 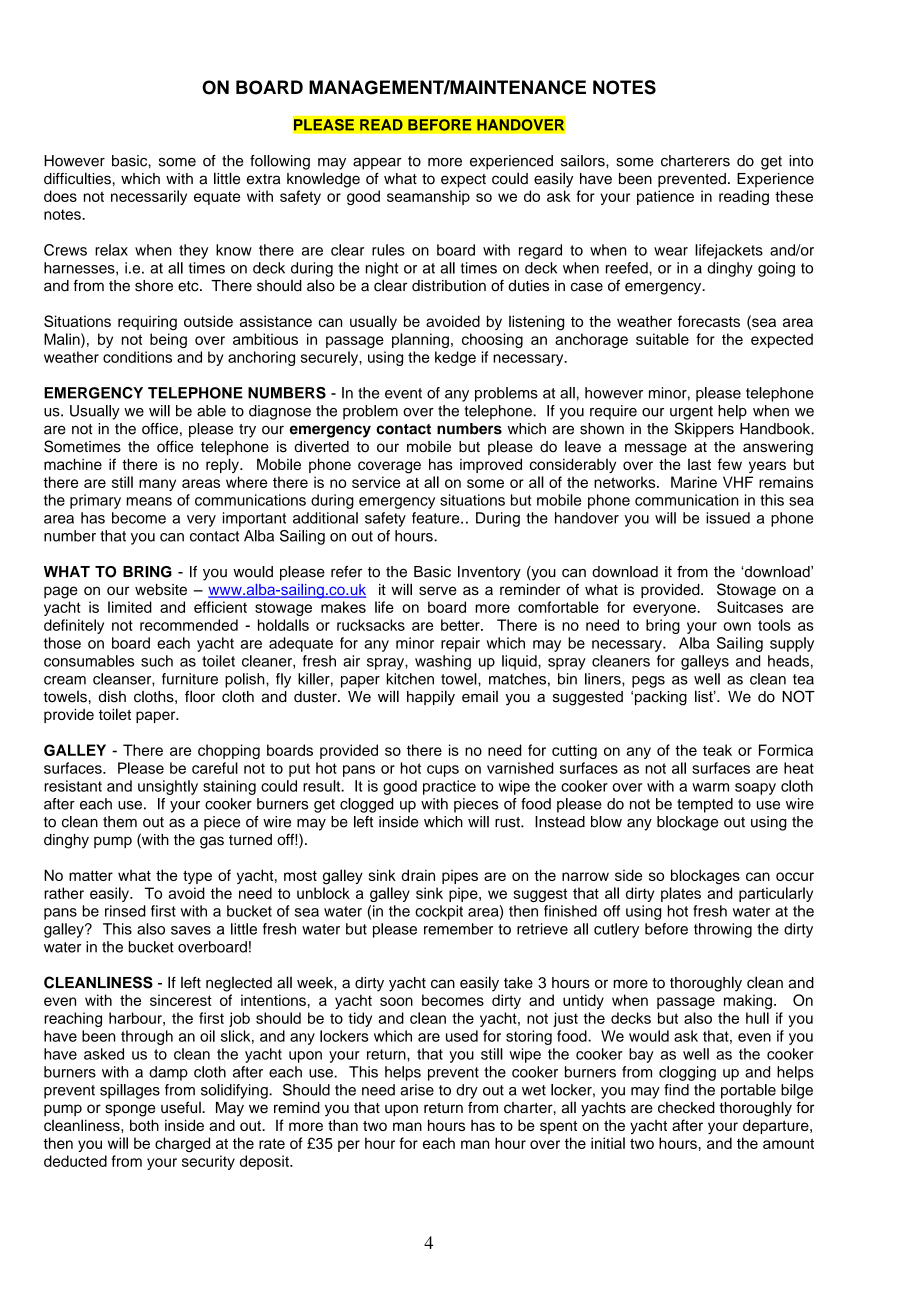 What do you see at coordinates (449, 787) in the screenshot?
I see `practice` at bounding box center [449, 787].
